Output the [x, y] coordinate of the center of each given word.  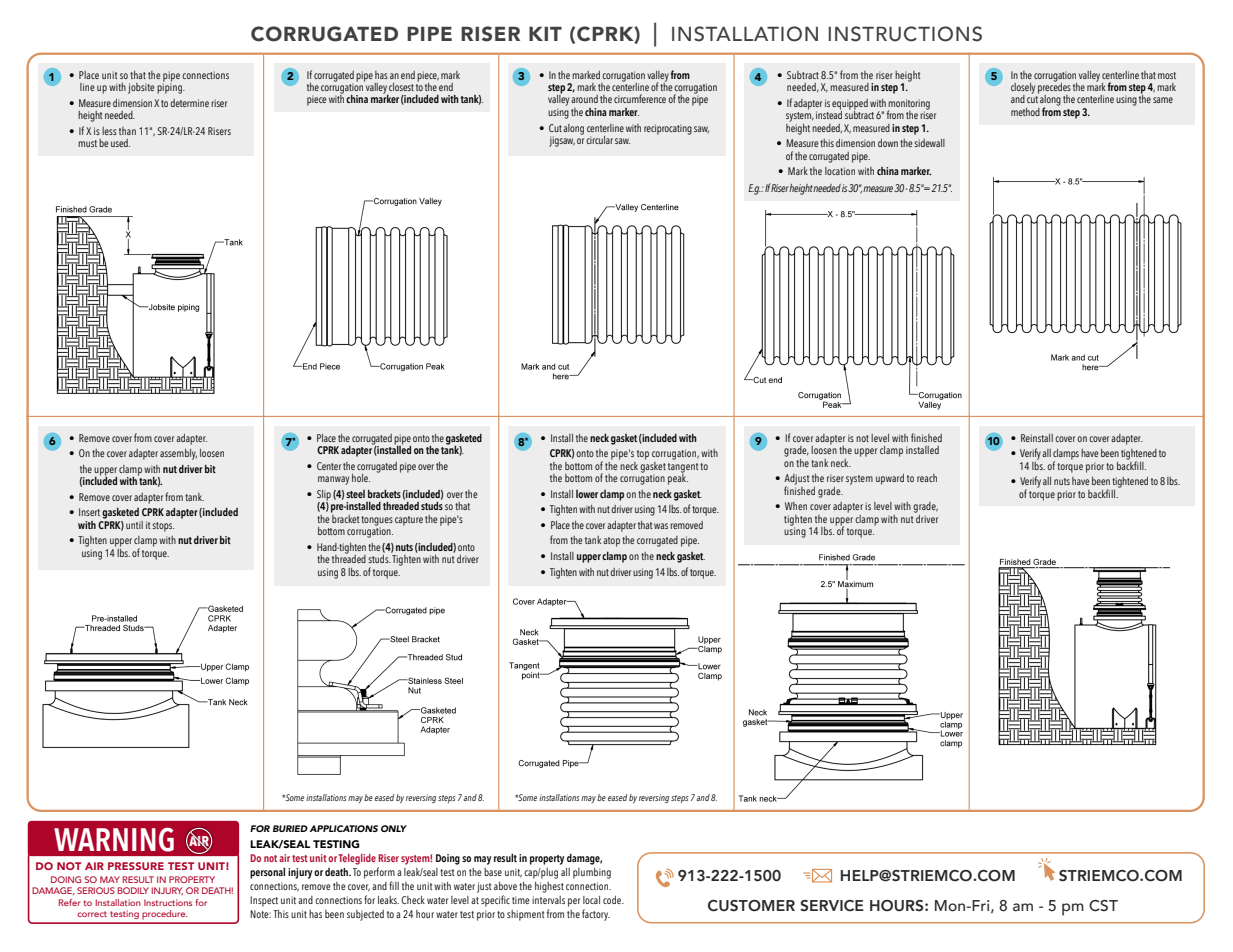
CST [1103, 906]
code [613, 900]
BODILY [133, 890]
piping [170, 87]
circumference [640, 98]
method [1025, 112]
